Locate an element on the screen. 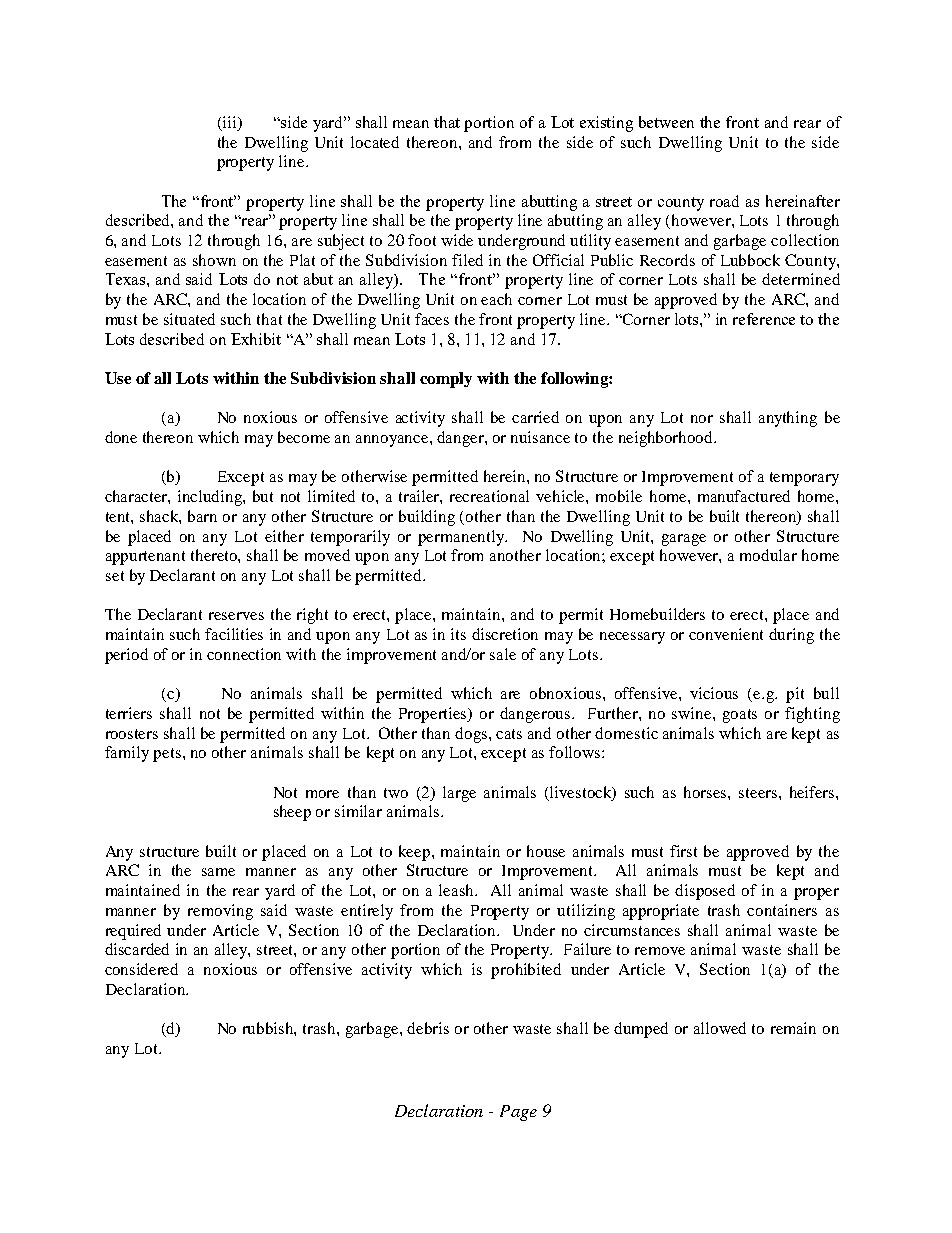 Image resolution: width=952 pixels, height=1233 pixels. manufactured is located at coordinates (744, 496).
